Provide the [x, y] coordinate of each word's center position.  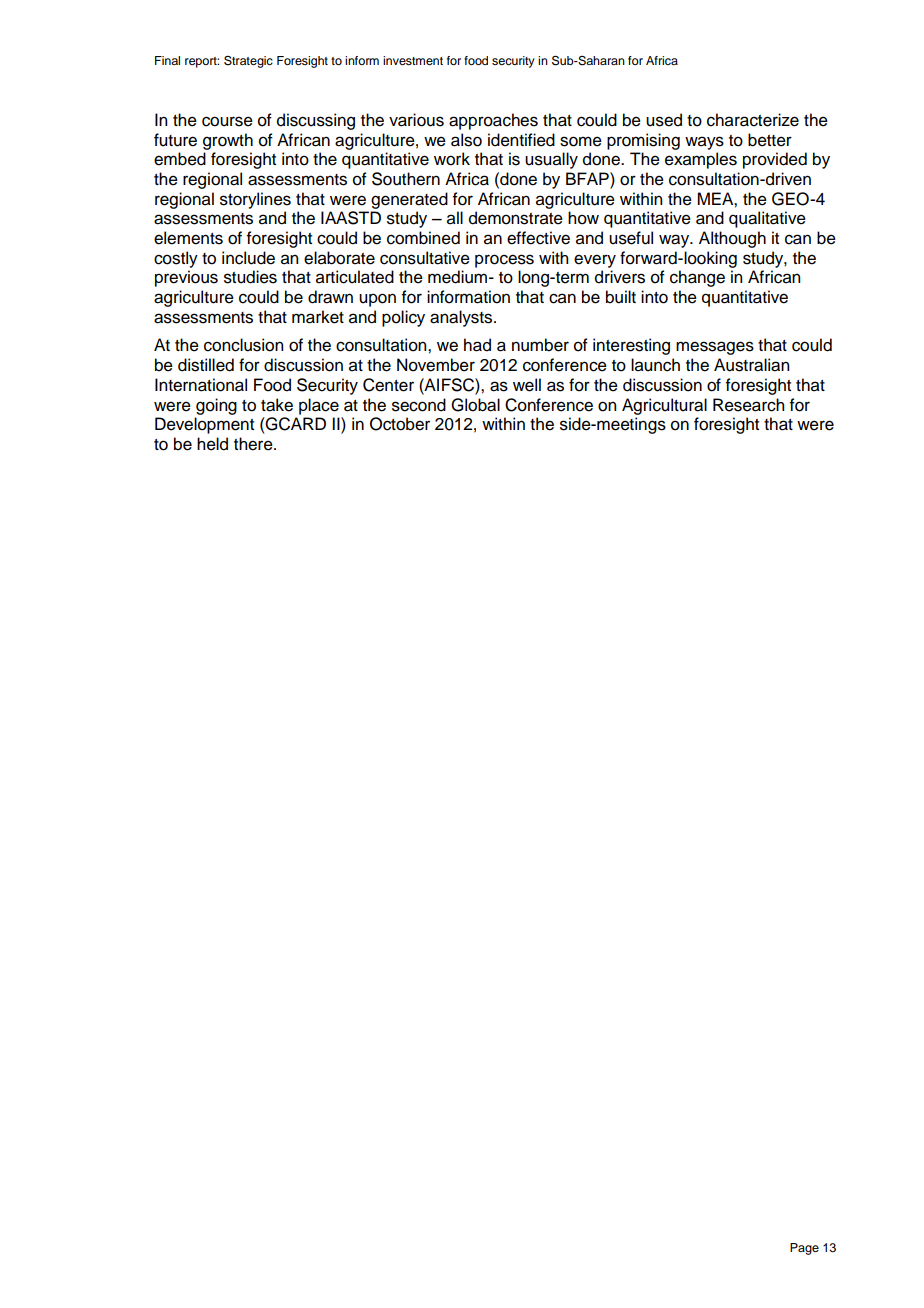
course [227, 121]
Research [748, 405]
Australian [751, 365]
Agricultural [664, 406]
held [212, 444]
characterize [753, 120]
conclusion [243, 345]
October [400, 424]
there [254, 444]
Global [475, 405]
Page [804, 1249]
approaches [493, 121]
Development [204, 425]
